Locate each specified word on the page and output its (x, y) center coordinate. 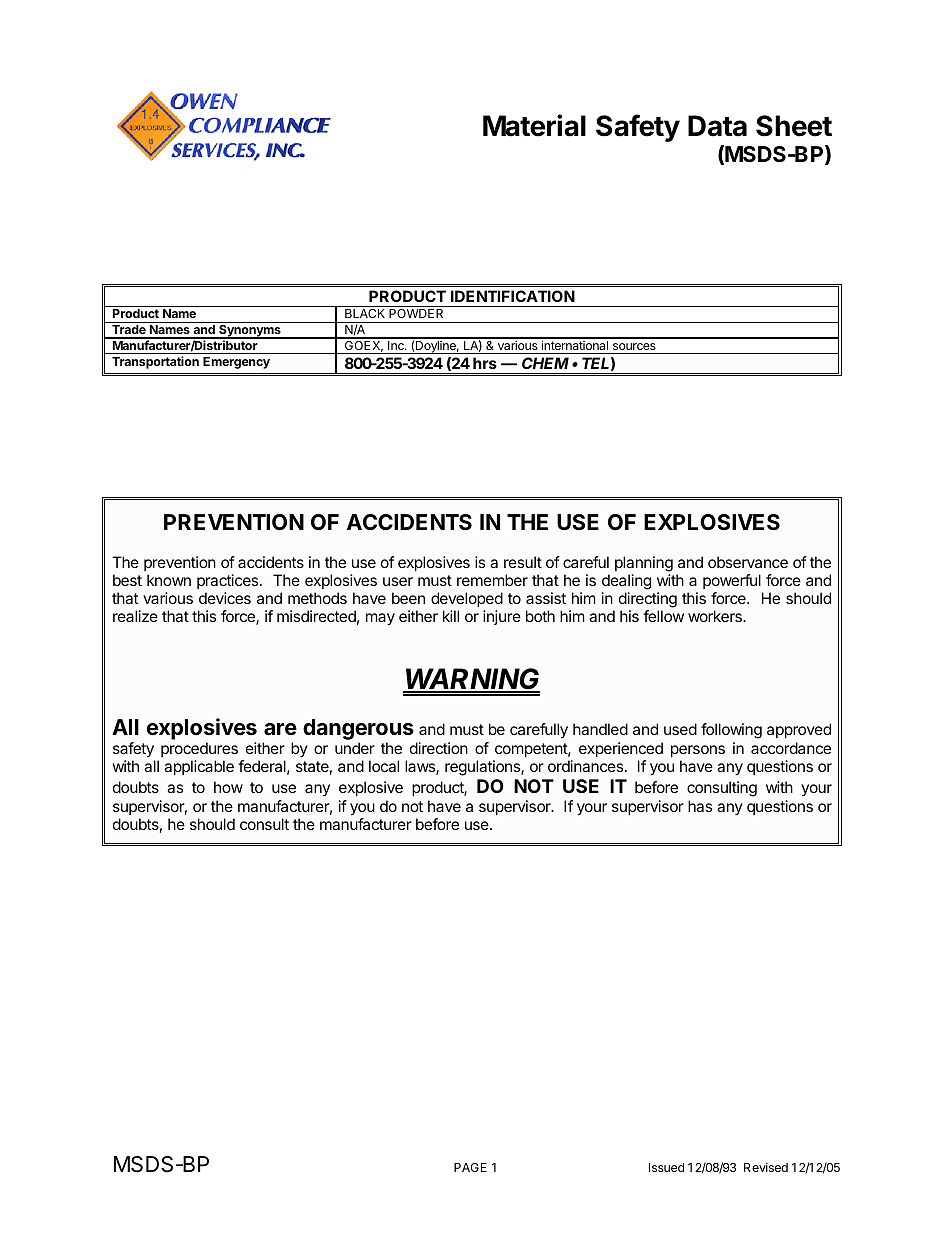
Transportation (155, 362)
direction (439, 748)
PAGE (470, 1167)
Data (717, 126)
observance (748, 562)
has (700, 806)
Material (534, 125)
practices (229, 581)
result (523, 562)
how (228, 787)
